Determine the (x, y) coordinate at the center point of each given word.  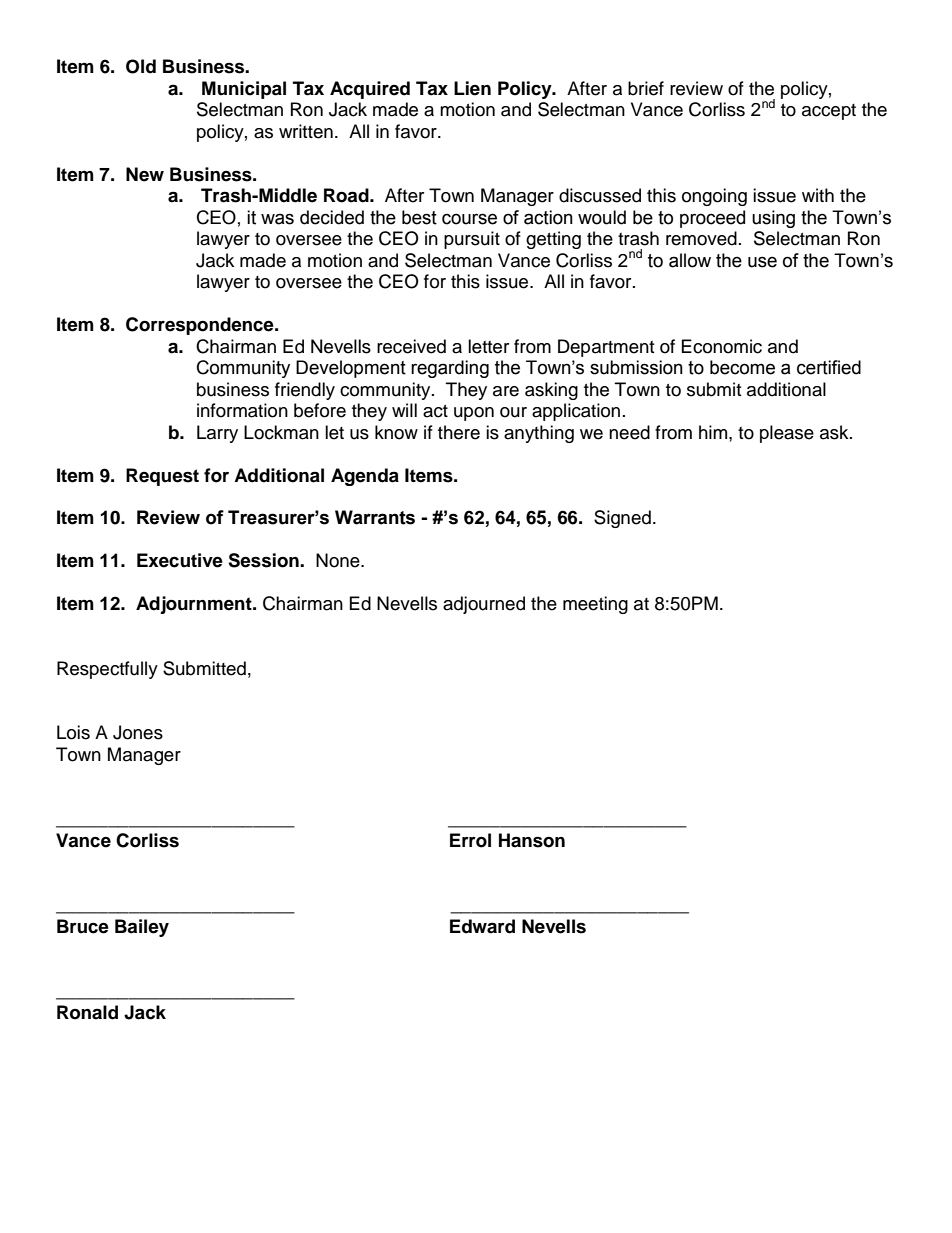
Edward (482, 926)
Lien (472, 88)
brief (646, 88)
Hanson (532, 840)
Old (141, 66)
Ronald (87, 1012)
